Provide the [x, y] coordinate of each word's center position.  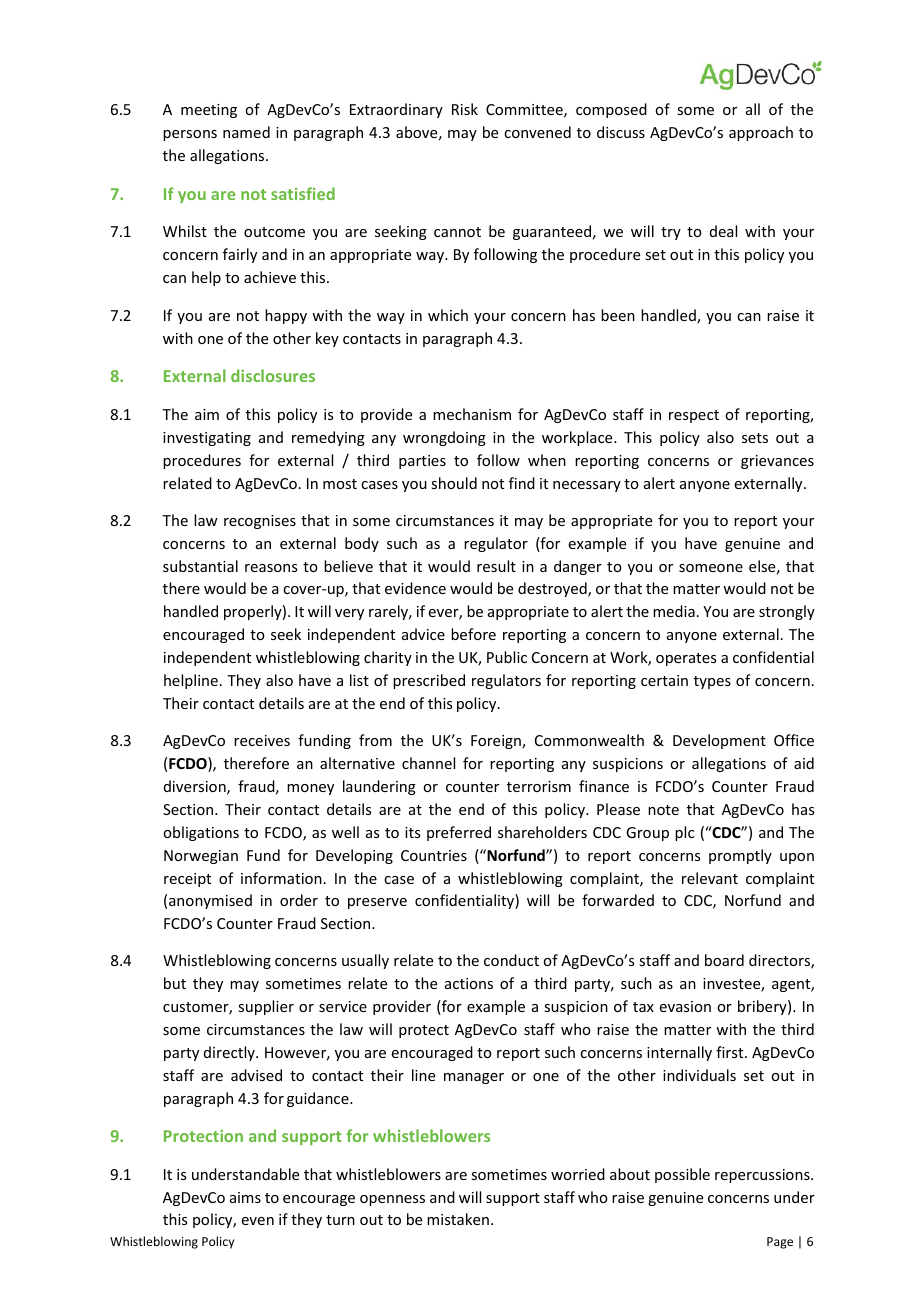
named [246, 132]
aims [245, 1197]
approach [761, 133]
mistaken [458, 1219]
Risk [465, 109]
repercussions [763, 1176]
